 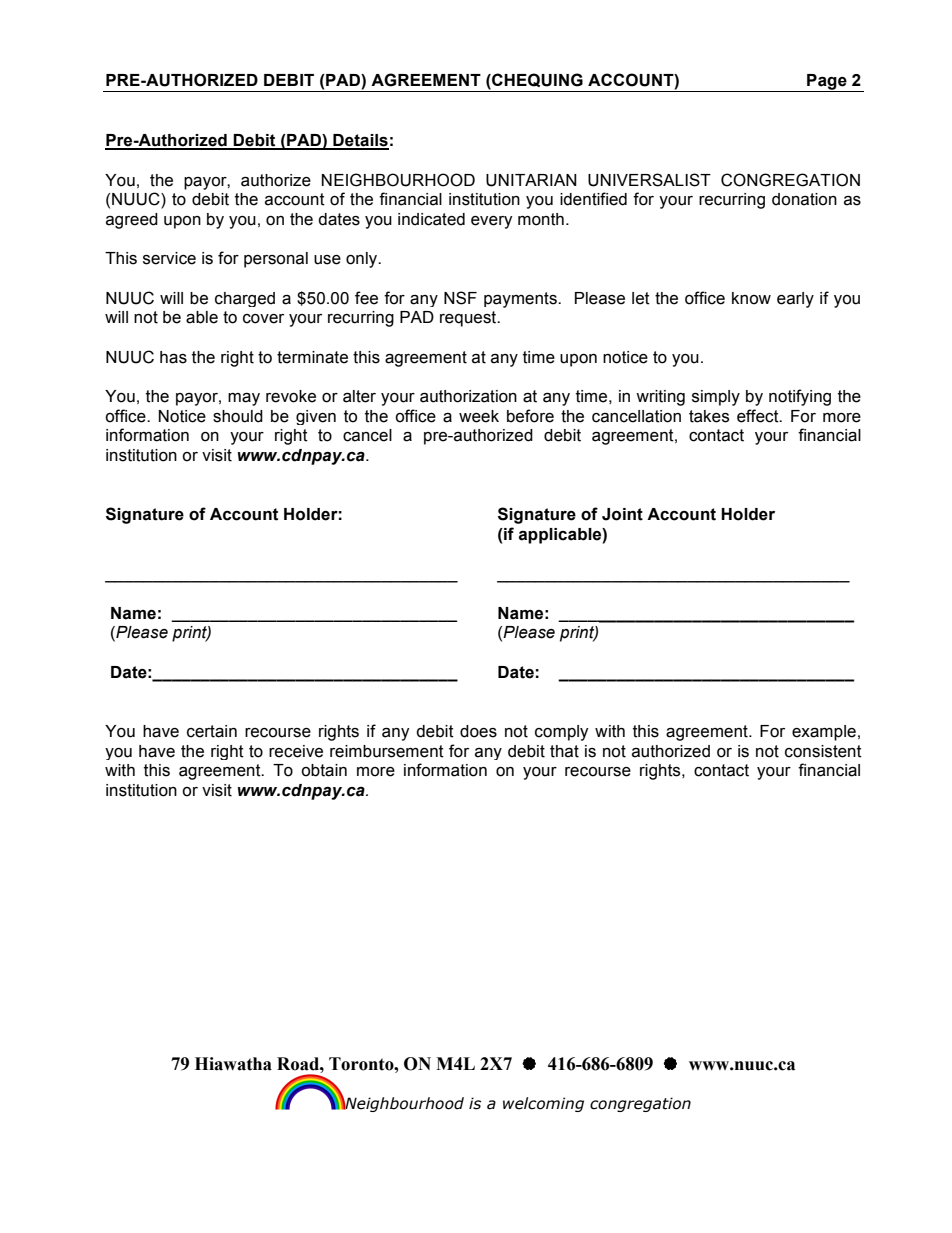 I want to click on Details, so click(x=360, y=141).
